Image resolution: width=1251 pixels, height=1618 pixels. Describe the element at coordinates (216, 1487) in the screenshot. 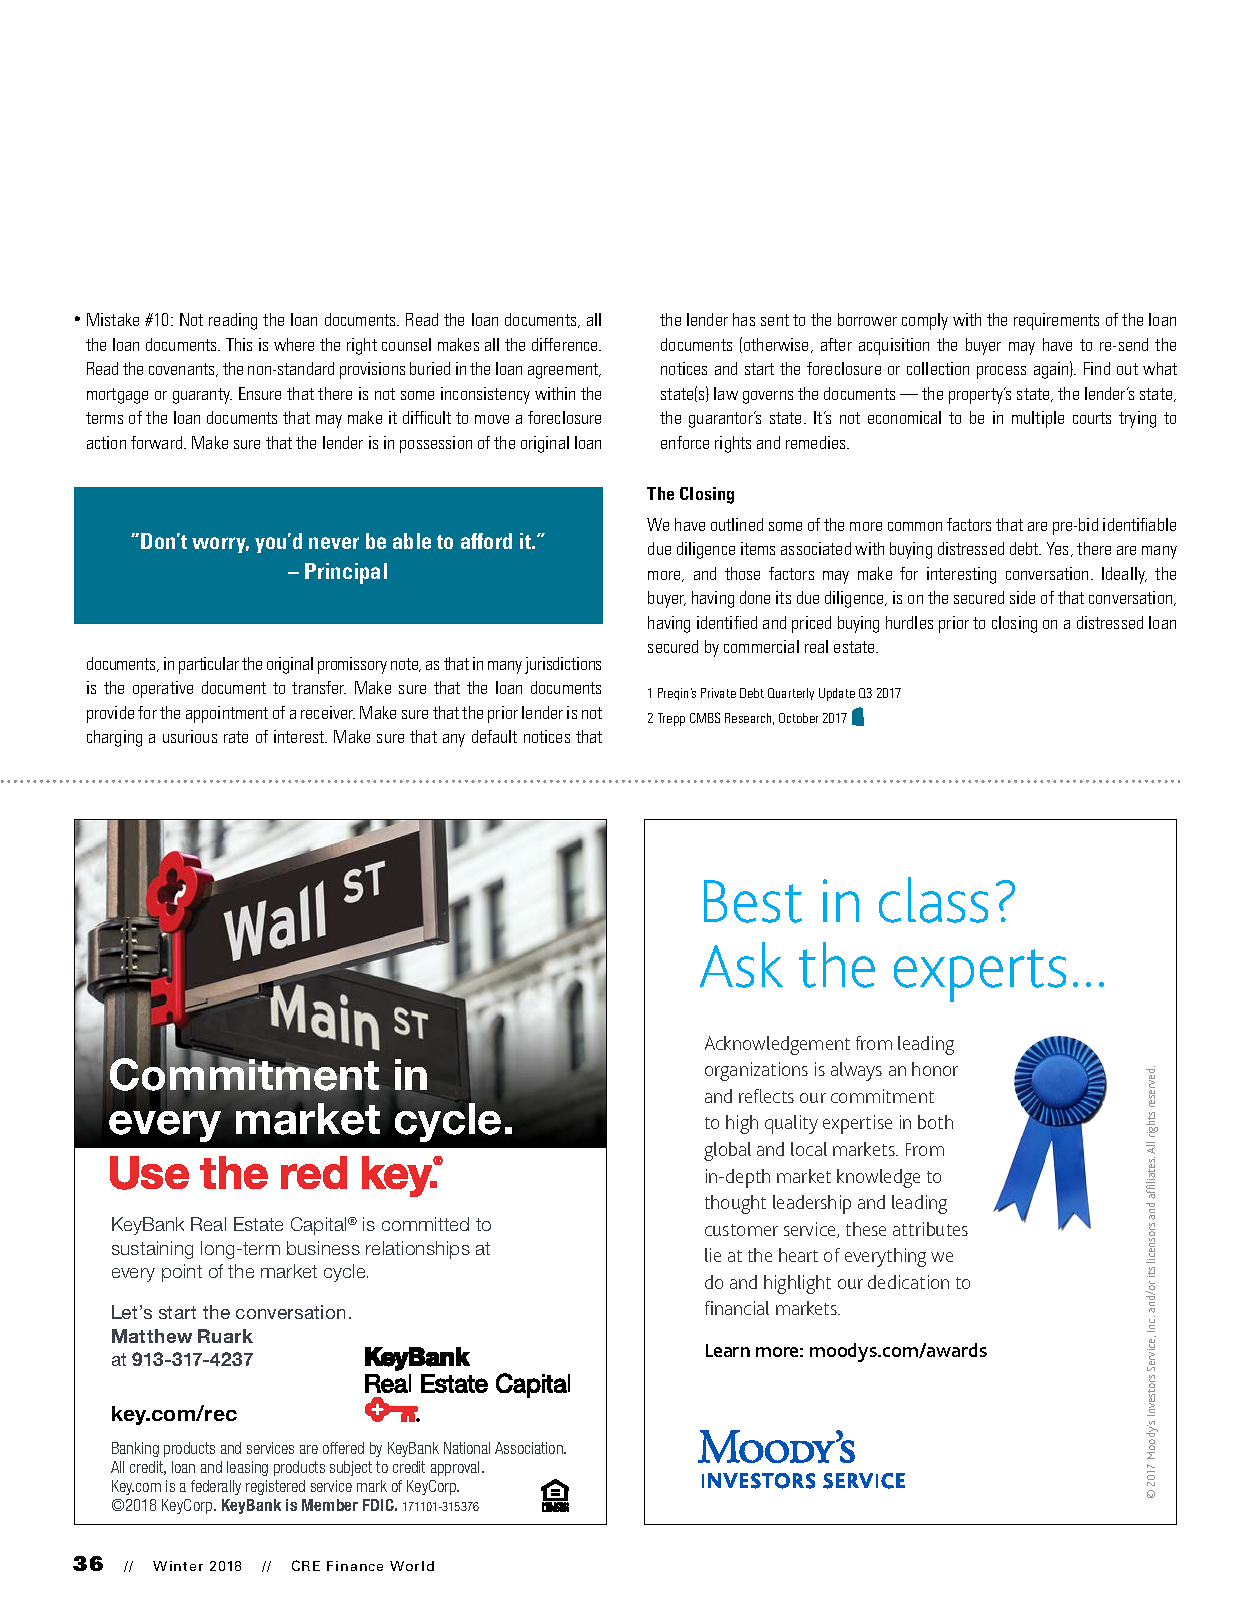

I see `federally` at that location.
